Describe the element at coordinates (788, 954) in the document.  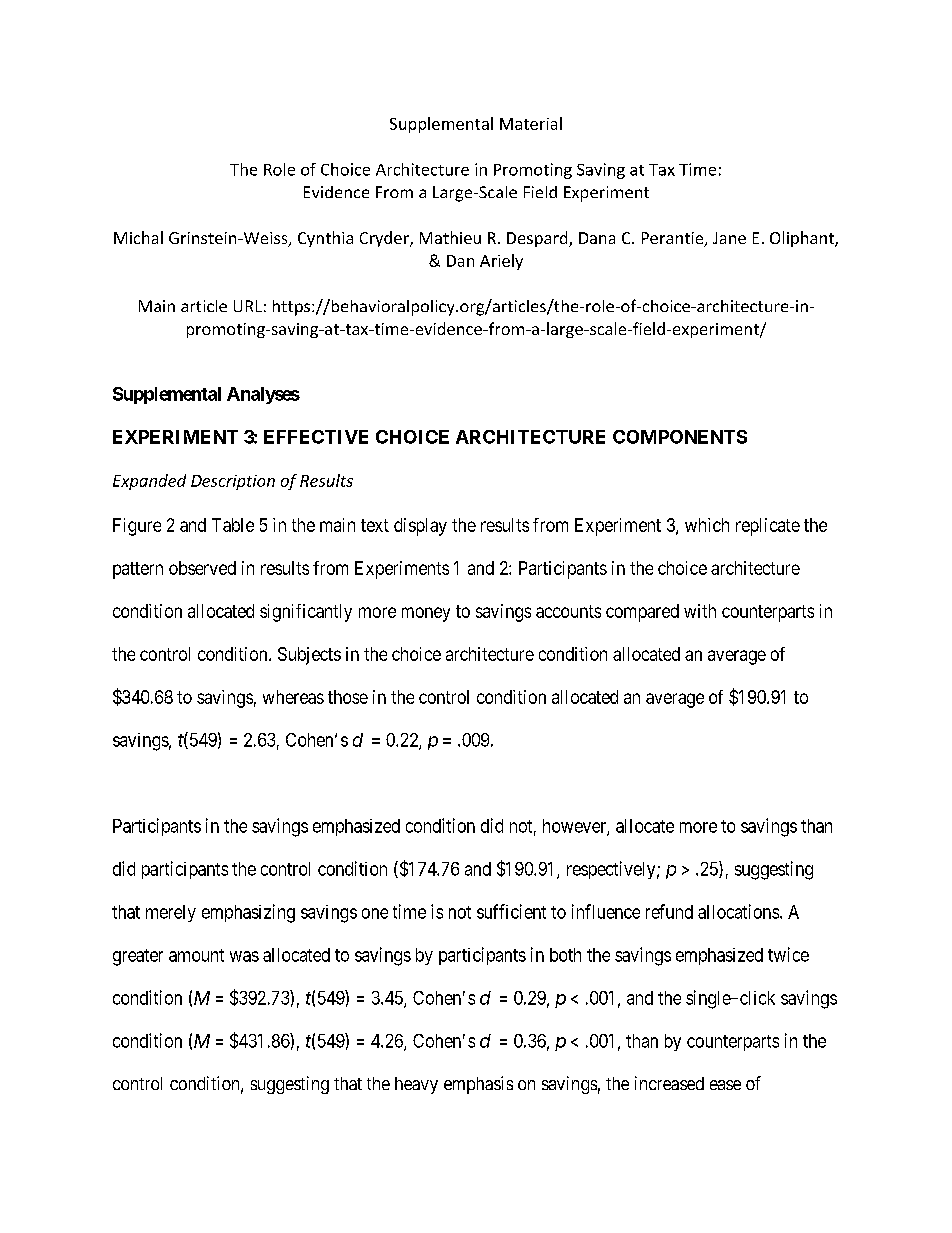
I see `twice` at that location.
